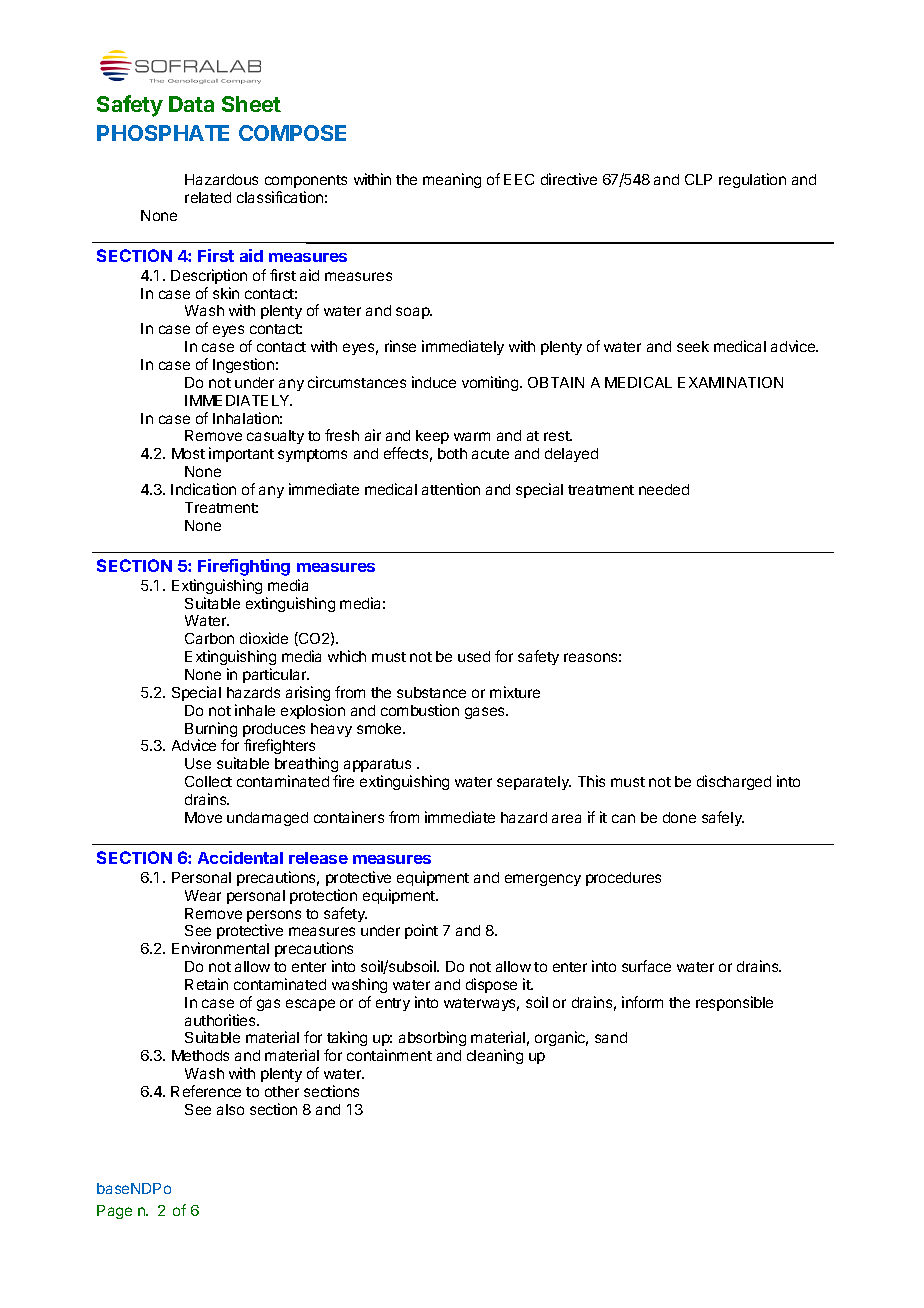 The height and width of the screenshot is (1308, 924). I want to click on PHOSPHATE, so click(163, 133).
